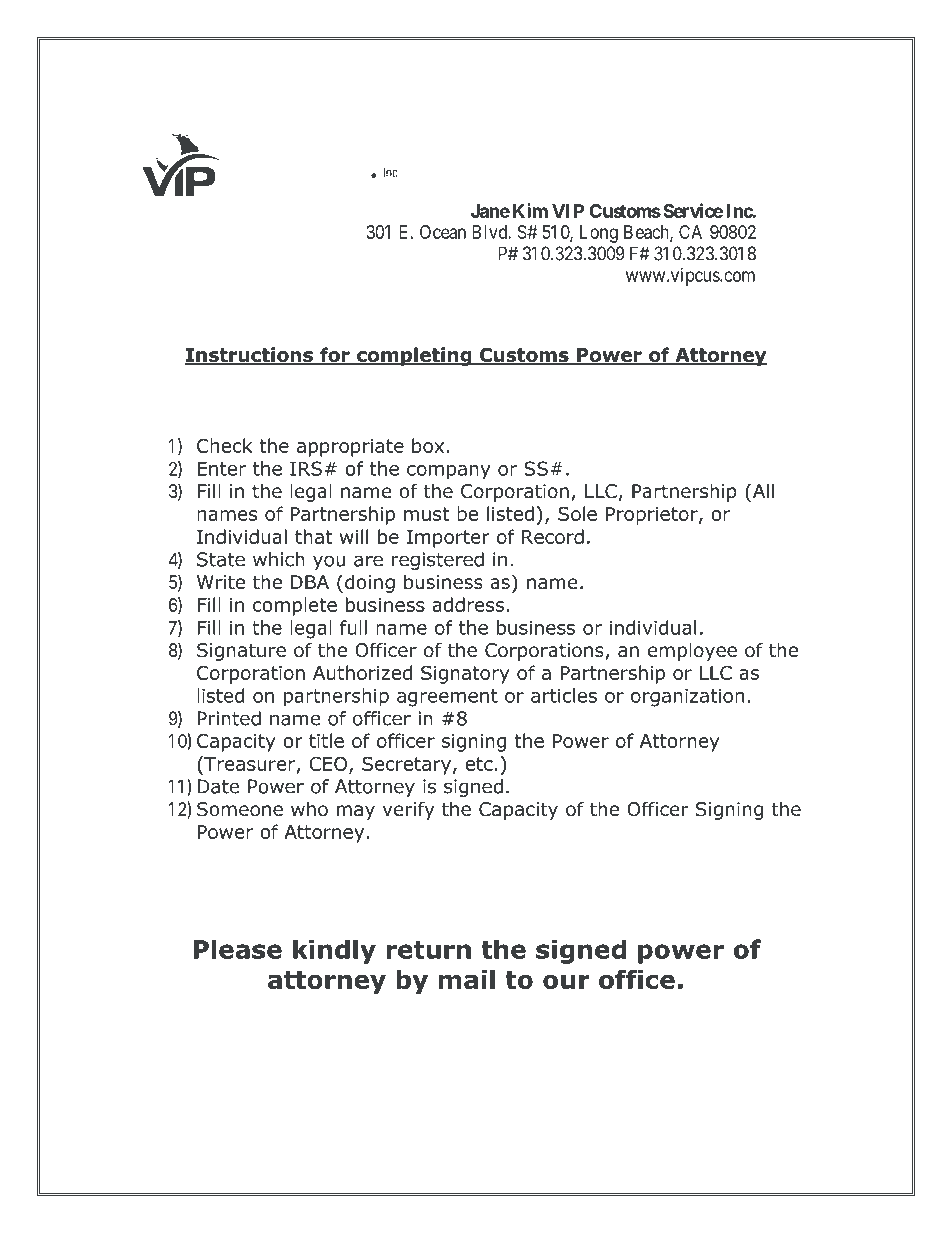 The height and width of the screenshot is (1233, 952). I want to click on Ocean, so click(443, 232).
